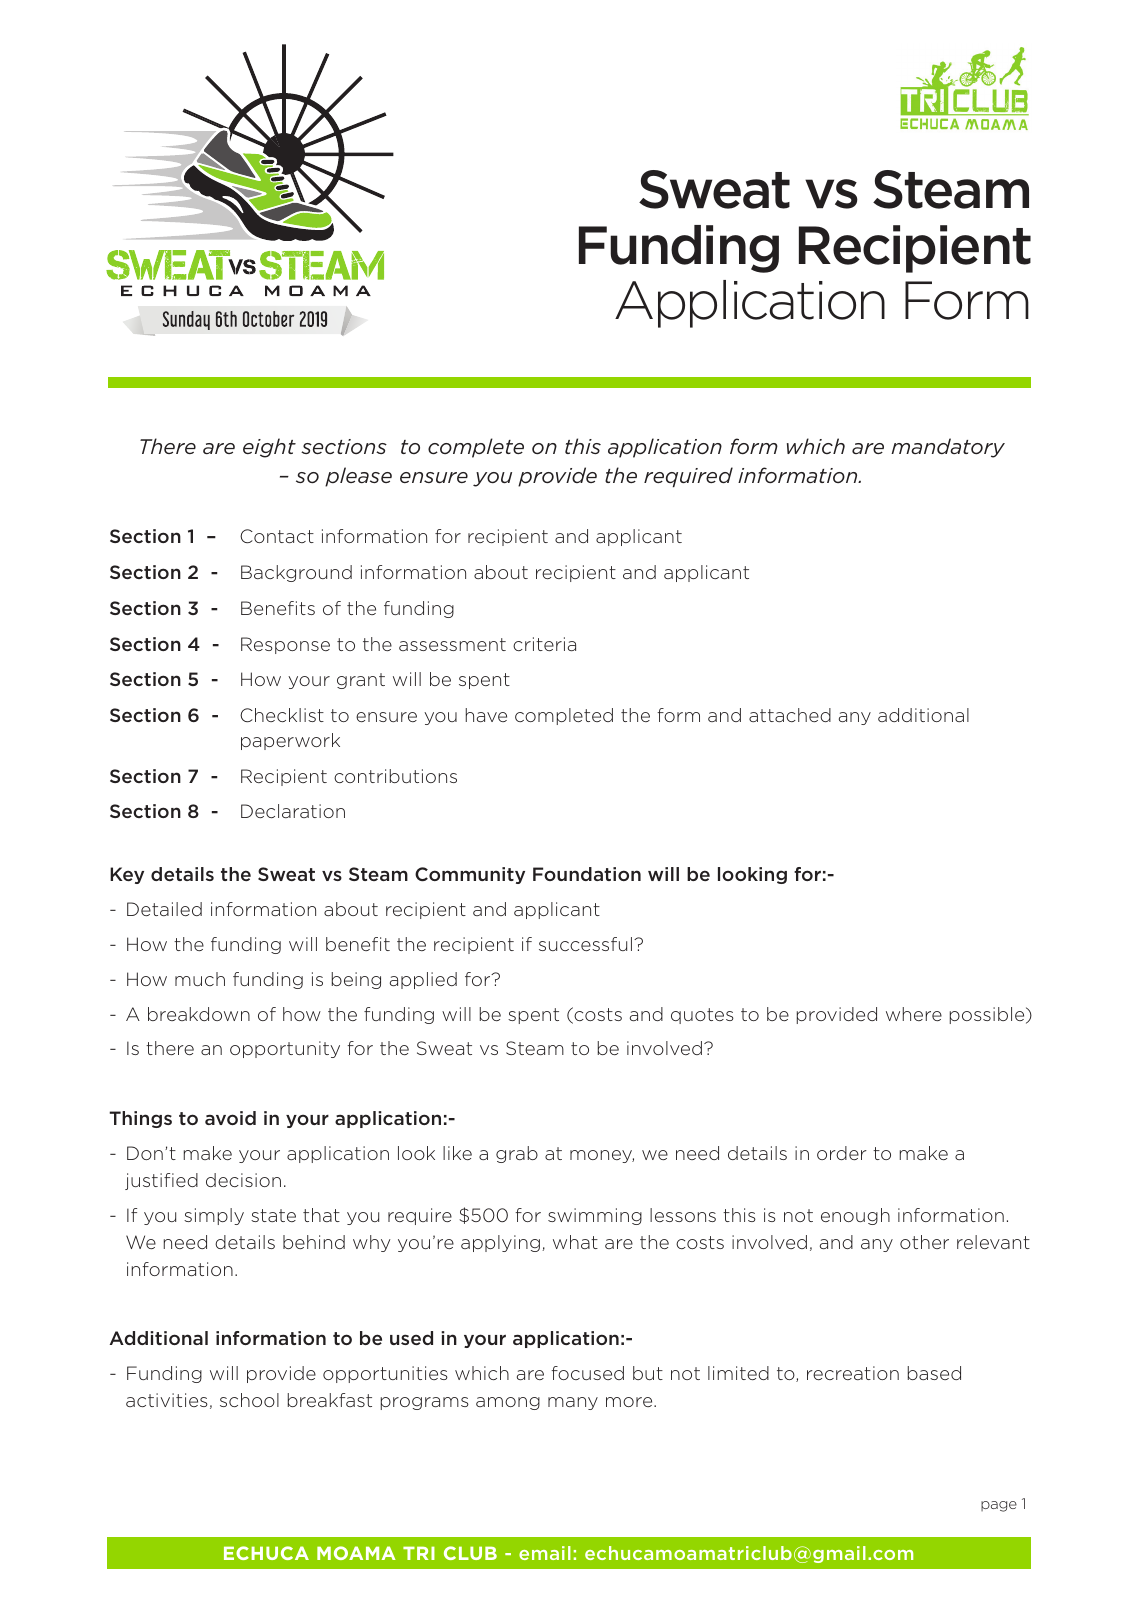  What do you see at coordinates (358, 477) in the screenshot?
I see `please` at bounding box center [358, 477].
